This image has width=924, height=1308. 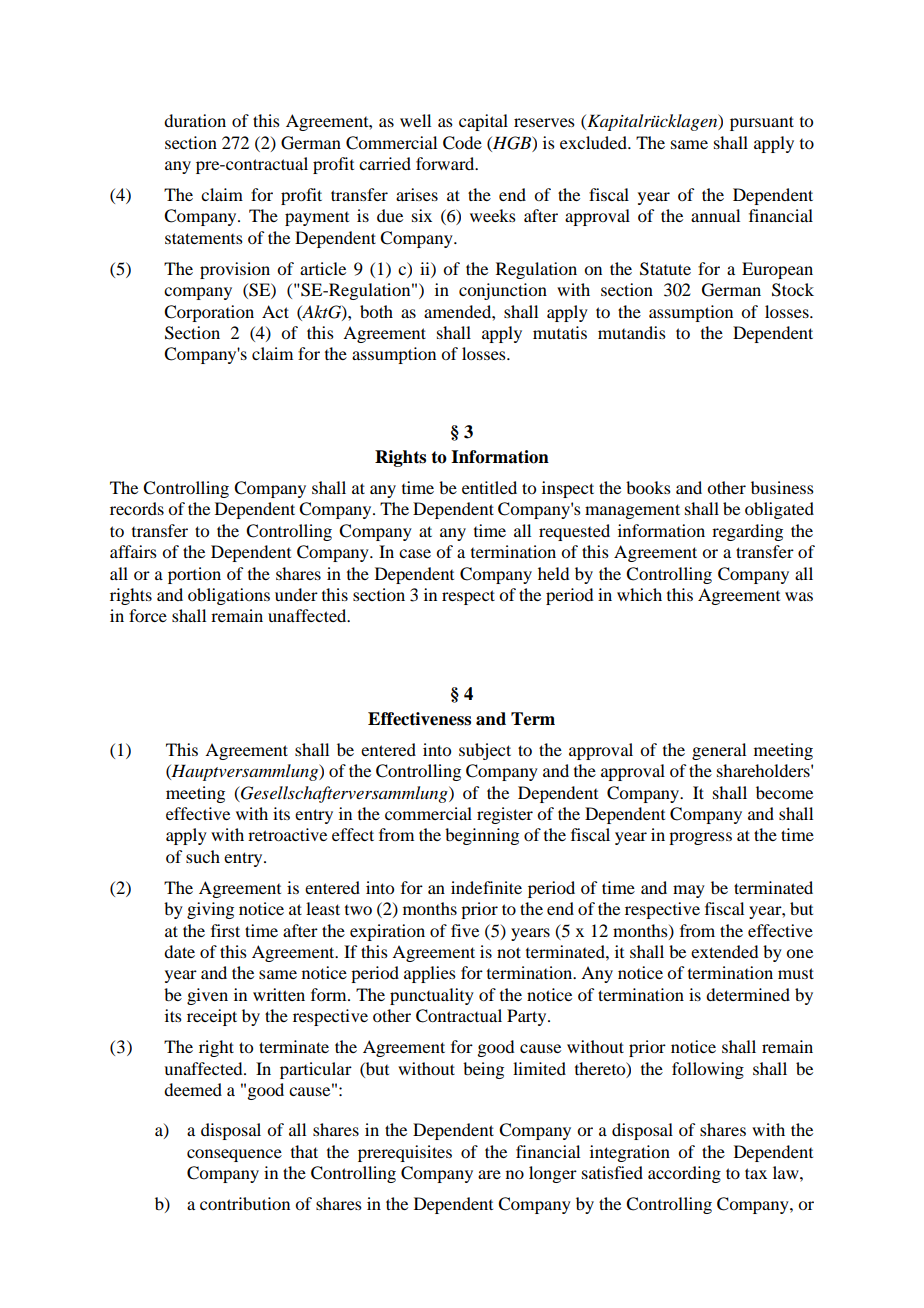 What do you see at coordinates (793, 290) in the image?
I see `Stock` at bounding box center [793, 290].
